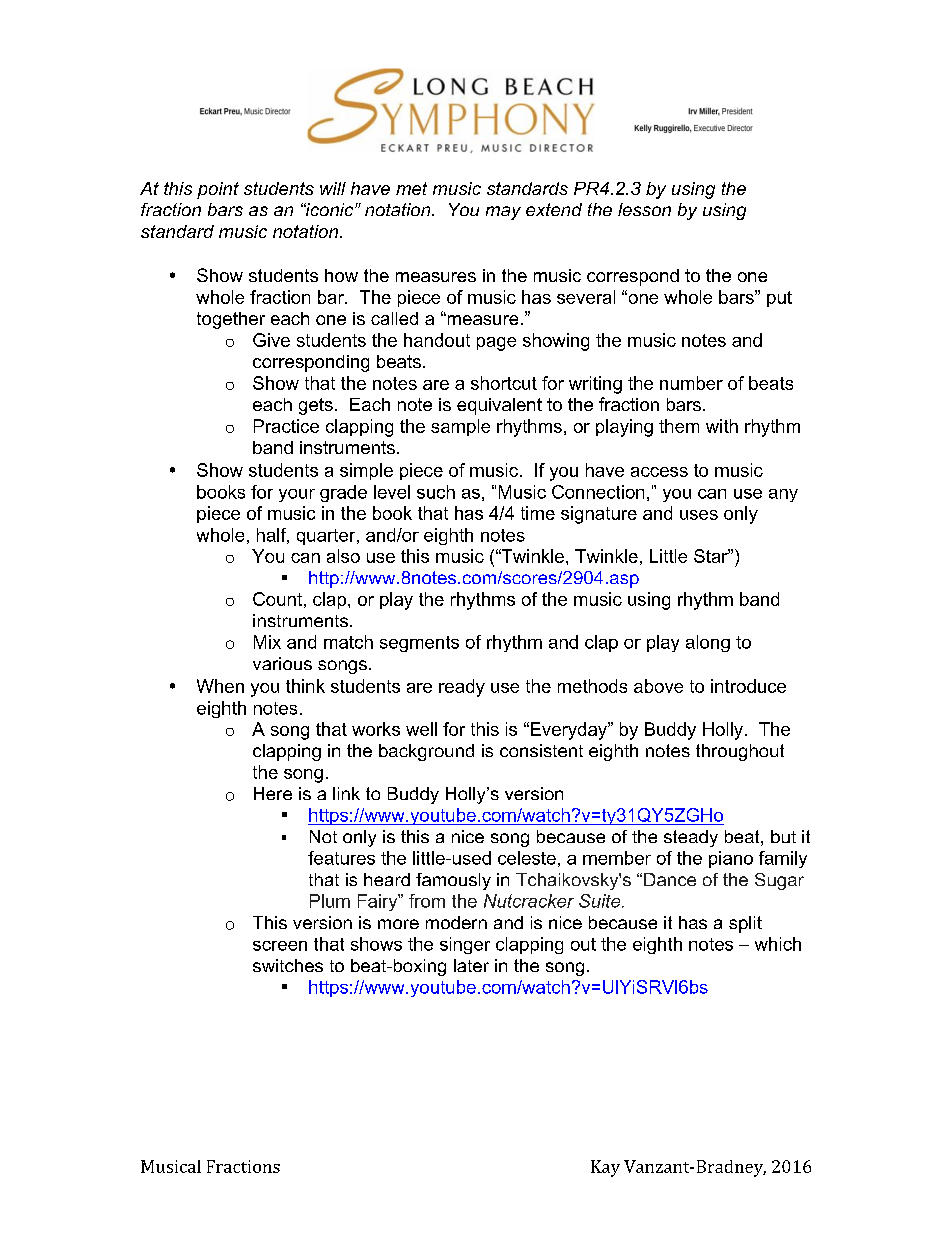  Describe the element at coordinates (748, 686) in the screenshot. I see `introduce` at that location.
